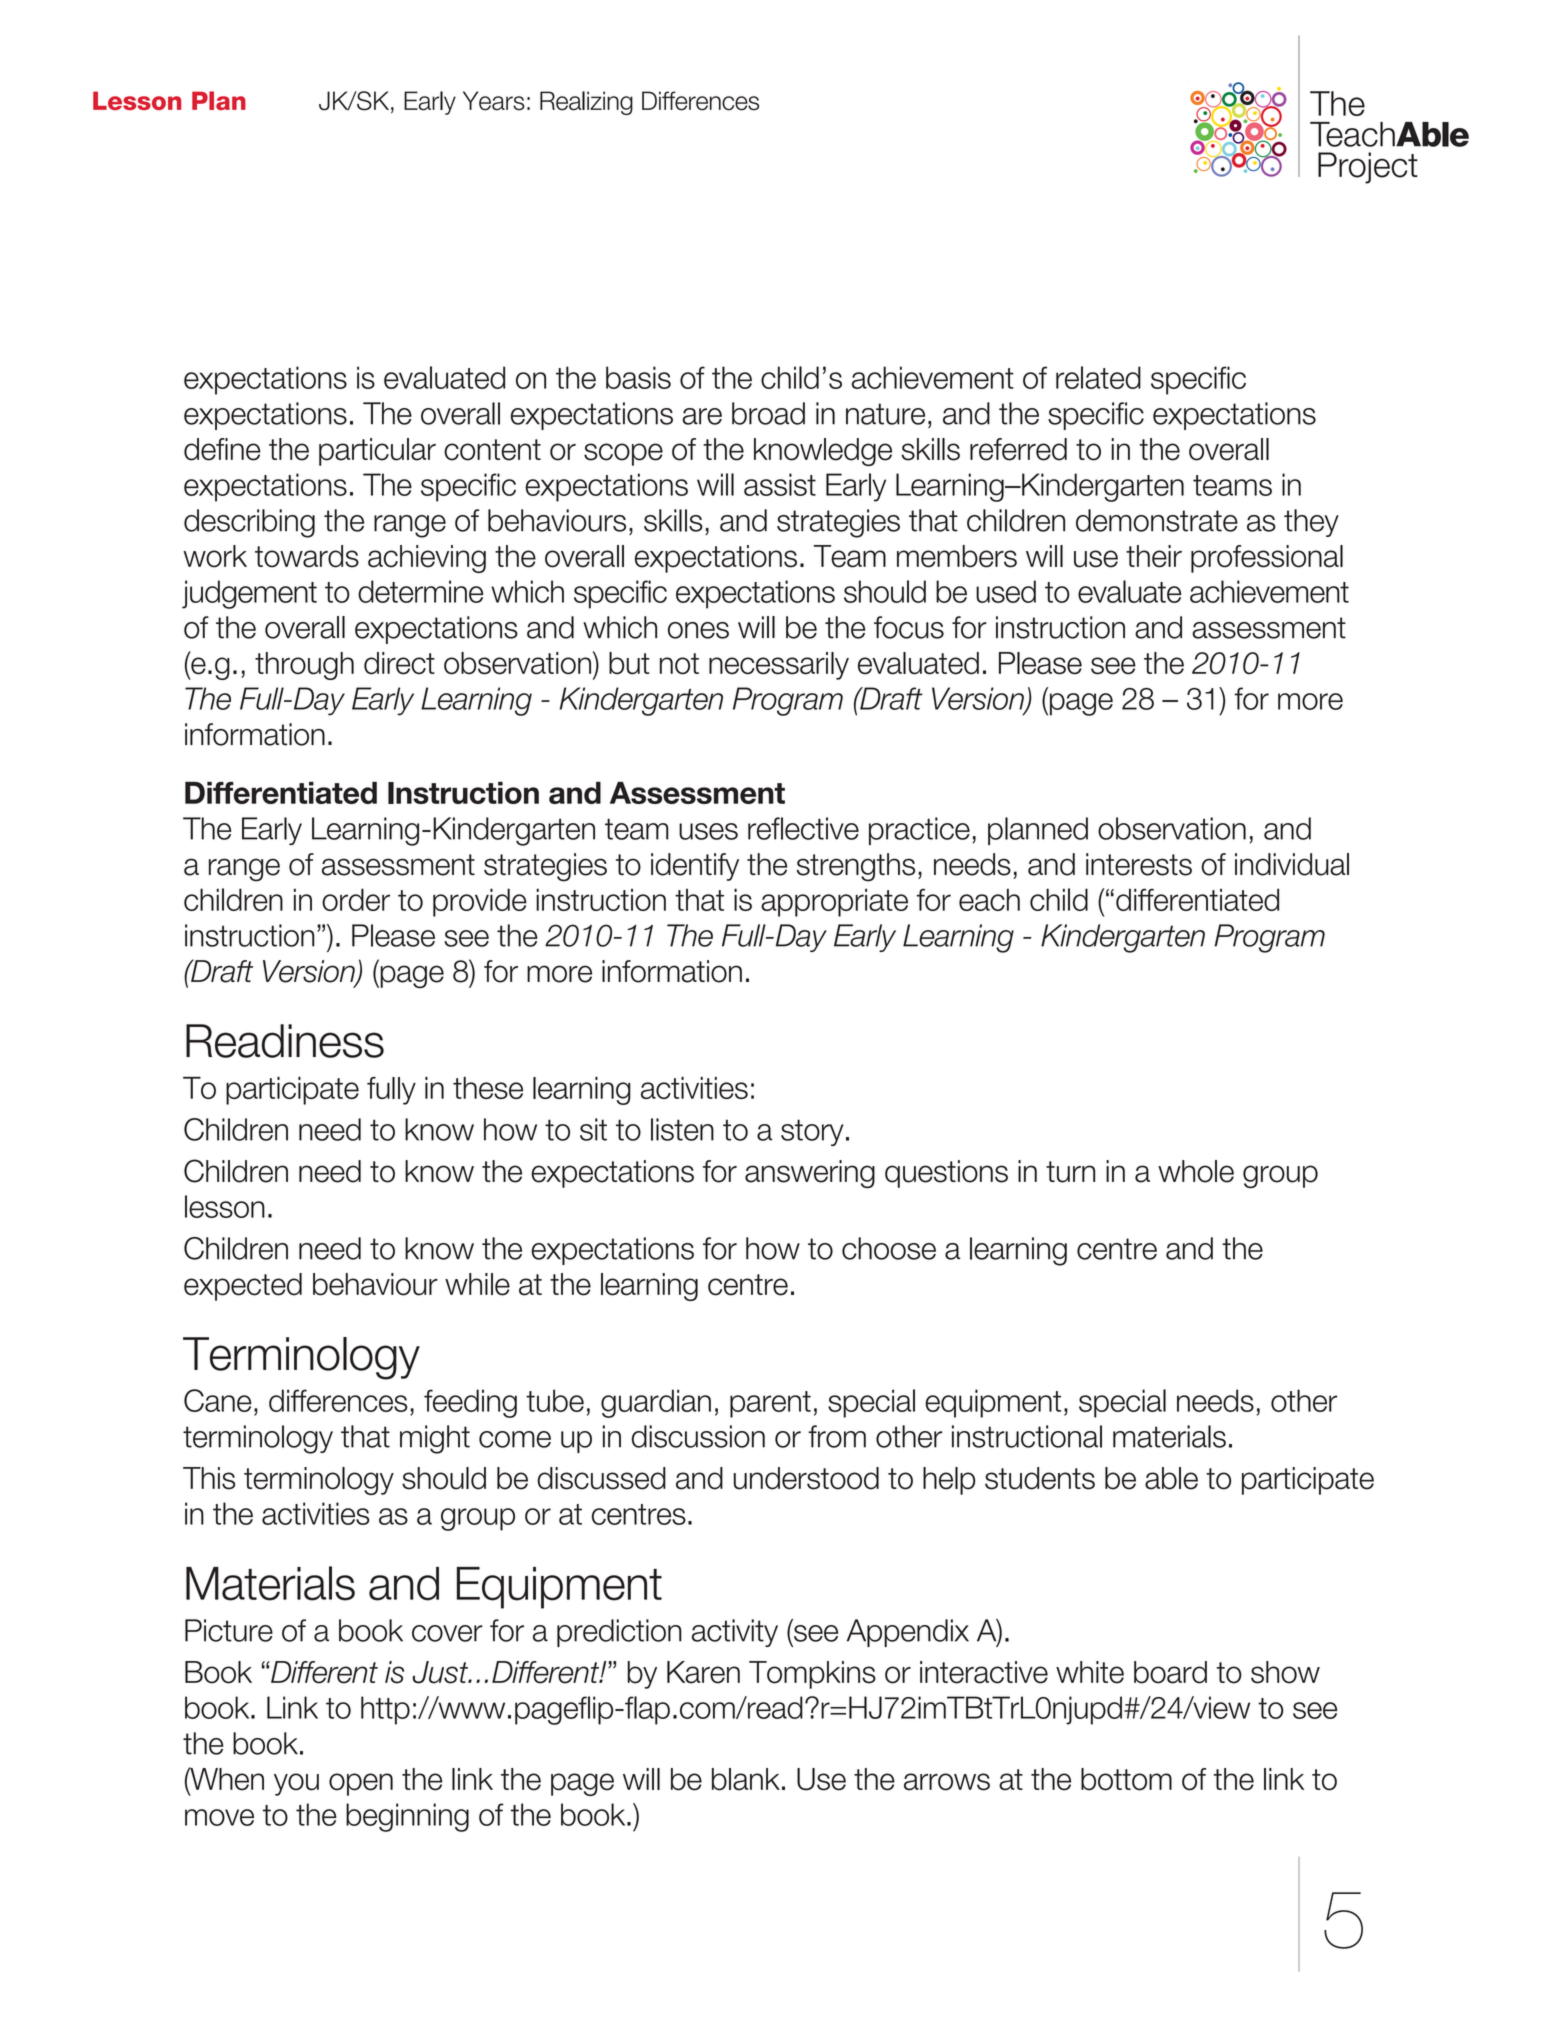  I want to click on Cane, so click(218, 1400).
